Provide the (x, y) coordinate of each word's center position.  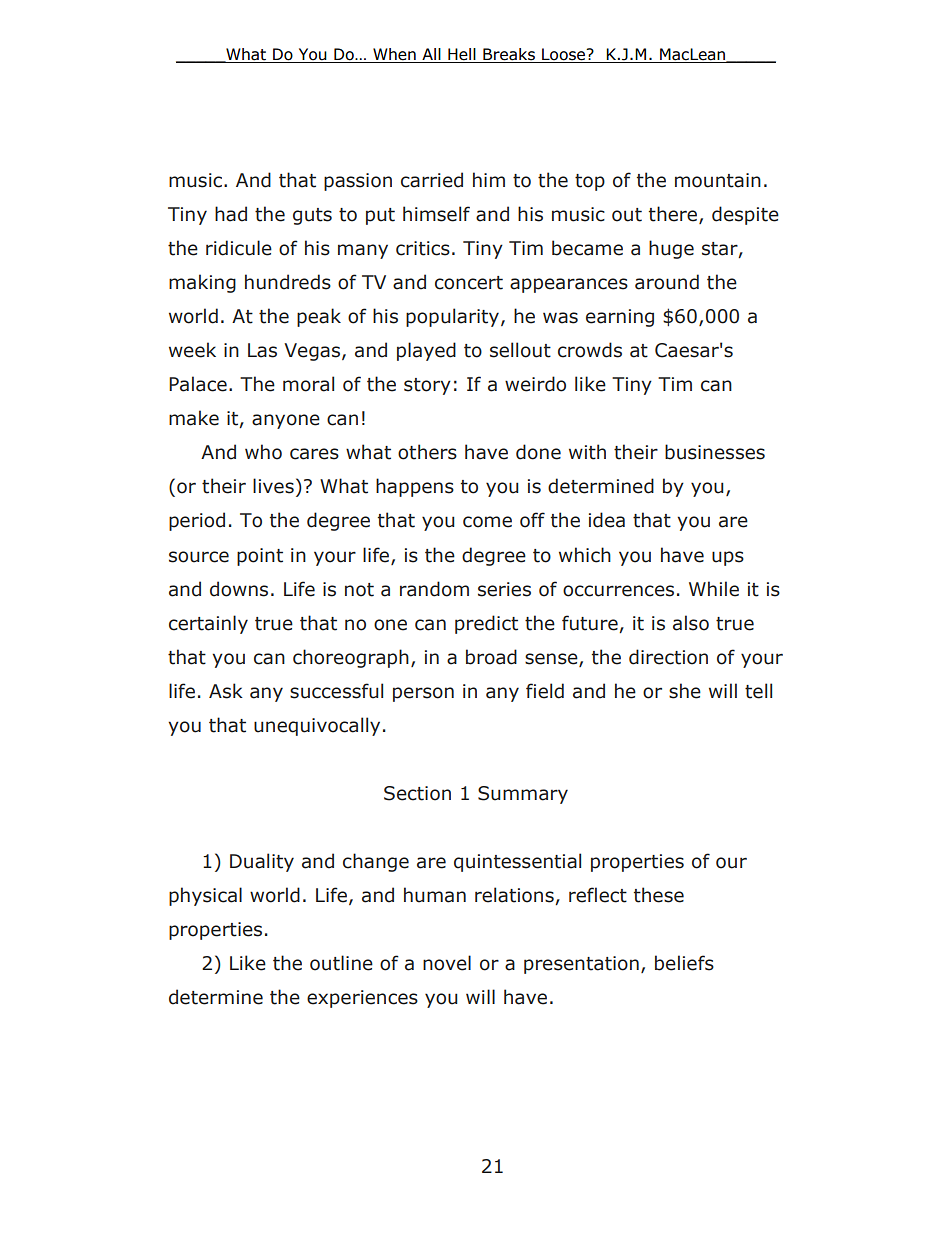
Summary (523, 795)
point (260, 557)
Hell (462, 55)
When (394, 55)
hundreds (288, 282)
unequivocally (317, 726)
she (685, 691)
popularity (454, 317)
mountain (718, 180)
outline (341, 963)
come (487, 522)
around (667, 282)
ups (728, 558)
